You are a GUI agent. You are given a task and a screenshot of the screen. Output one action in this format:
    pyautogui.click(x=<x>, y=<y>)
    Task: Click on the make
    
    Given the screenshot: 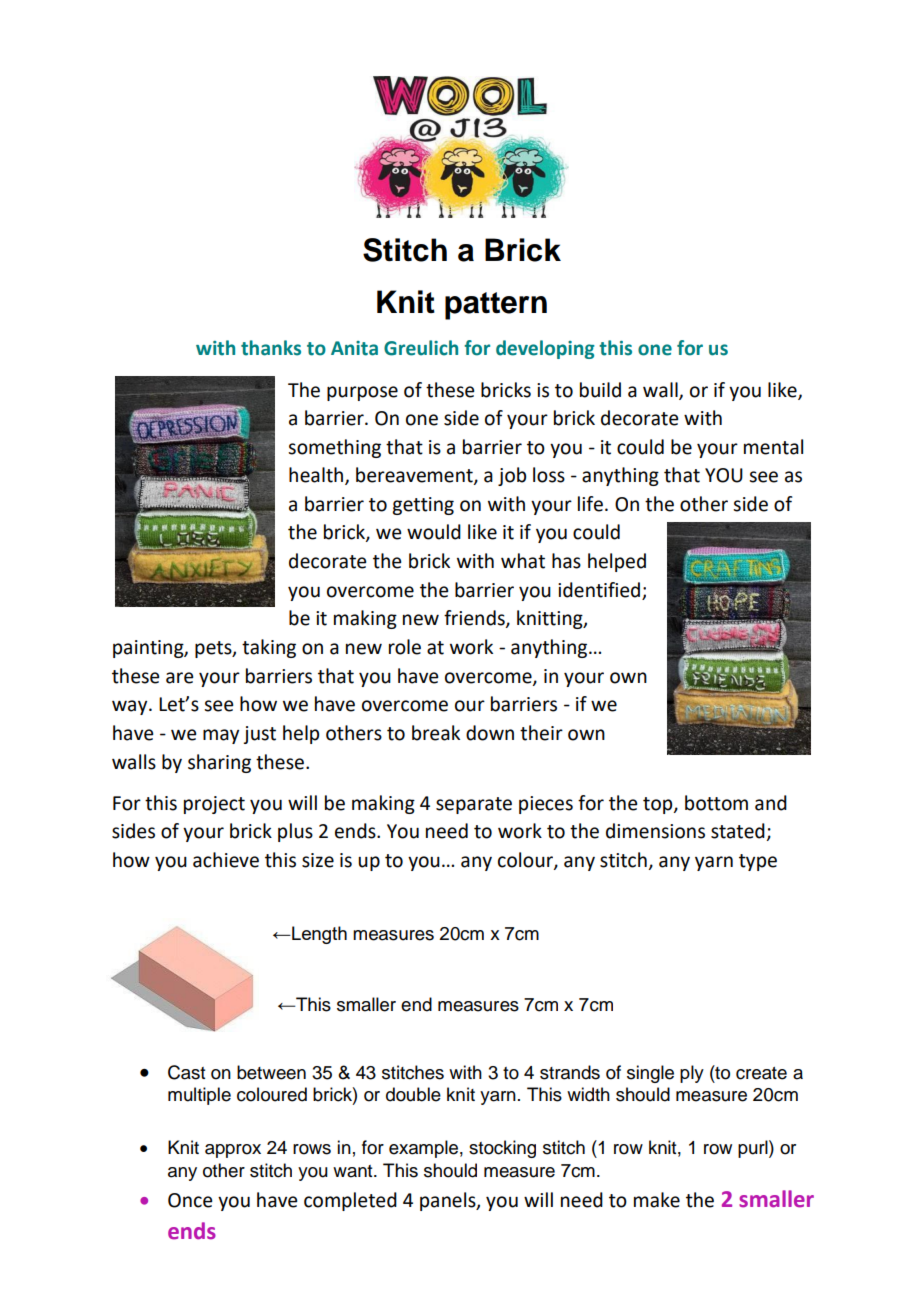 What is the action you would take?
    pyautogui.click(x=657, y=1200)
